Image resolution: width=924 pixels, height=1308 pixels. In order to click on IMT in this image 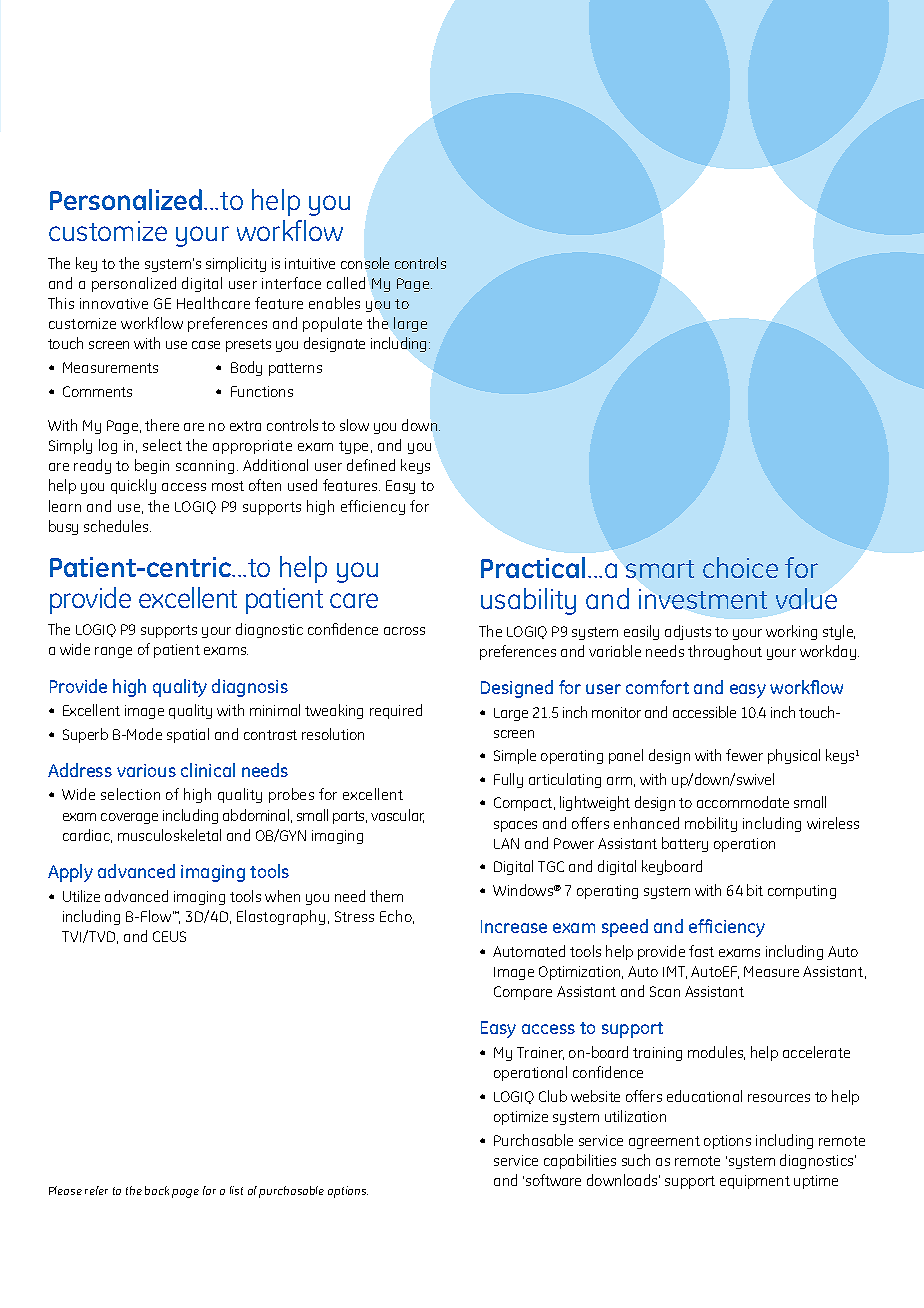, I will do `click(675, 972)`.
